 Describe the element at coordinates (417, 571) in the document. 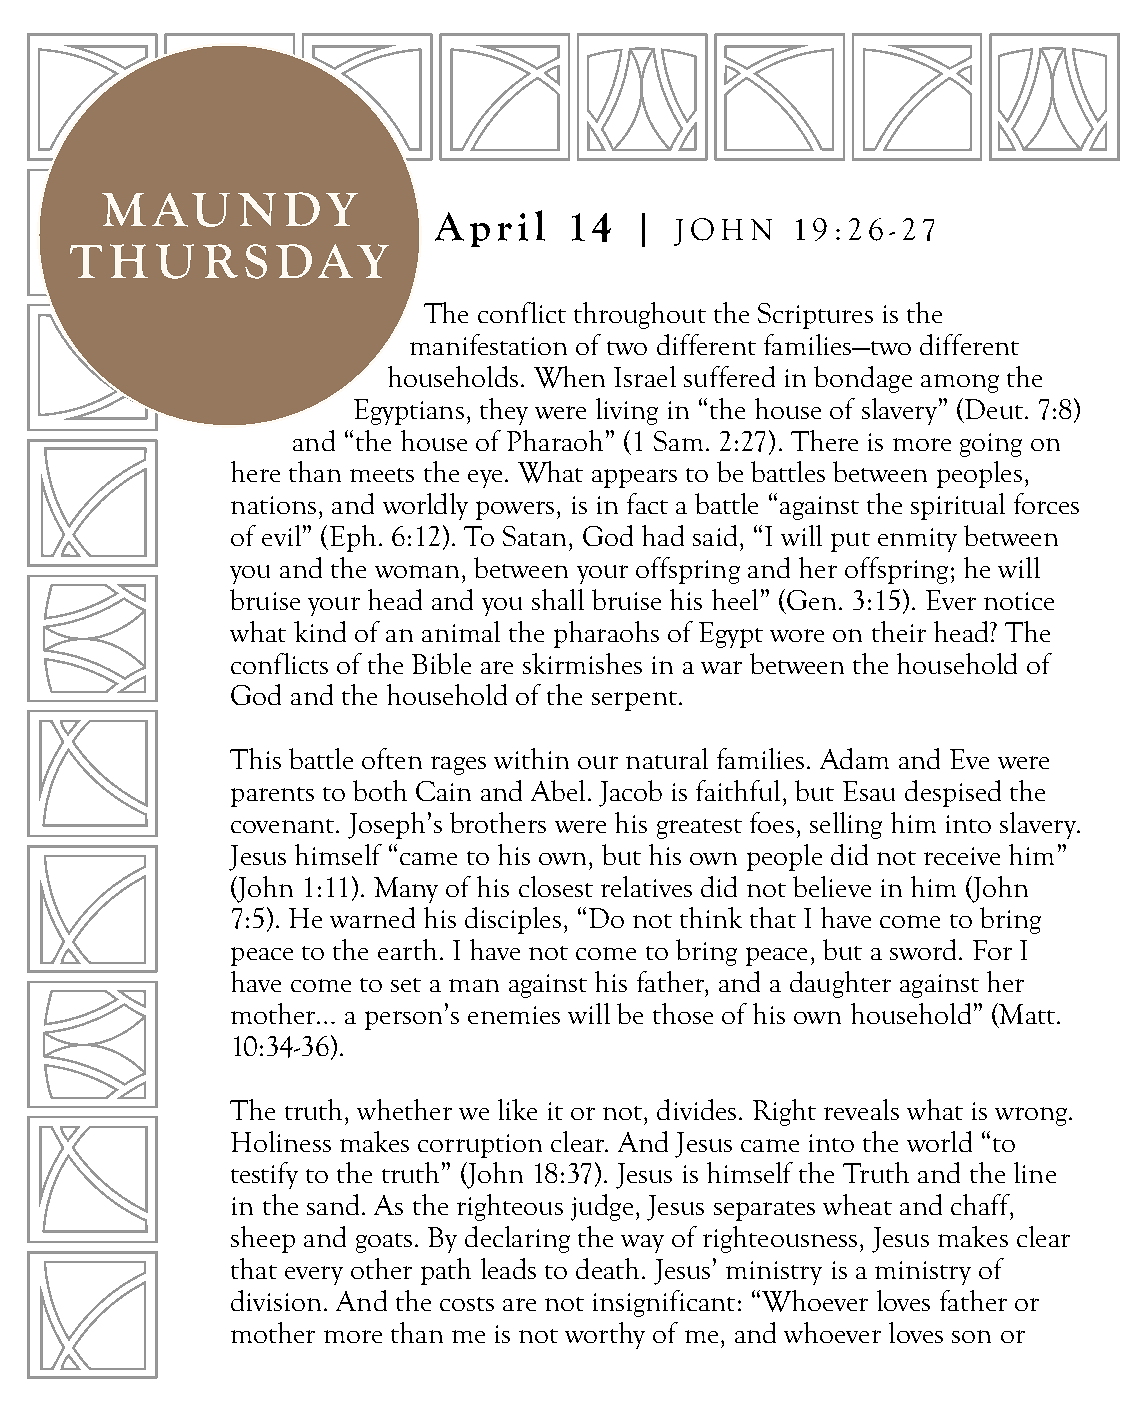

I see `woman` at that location.
